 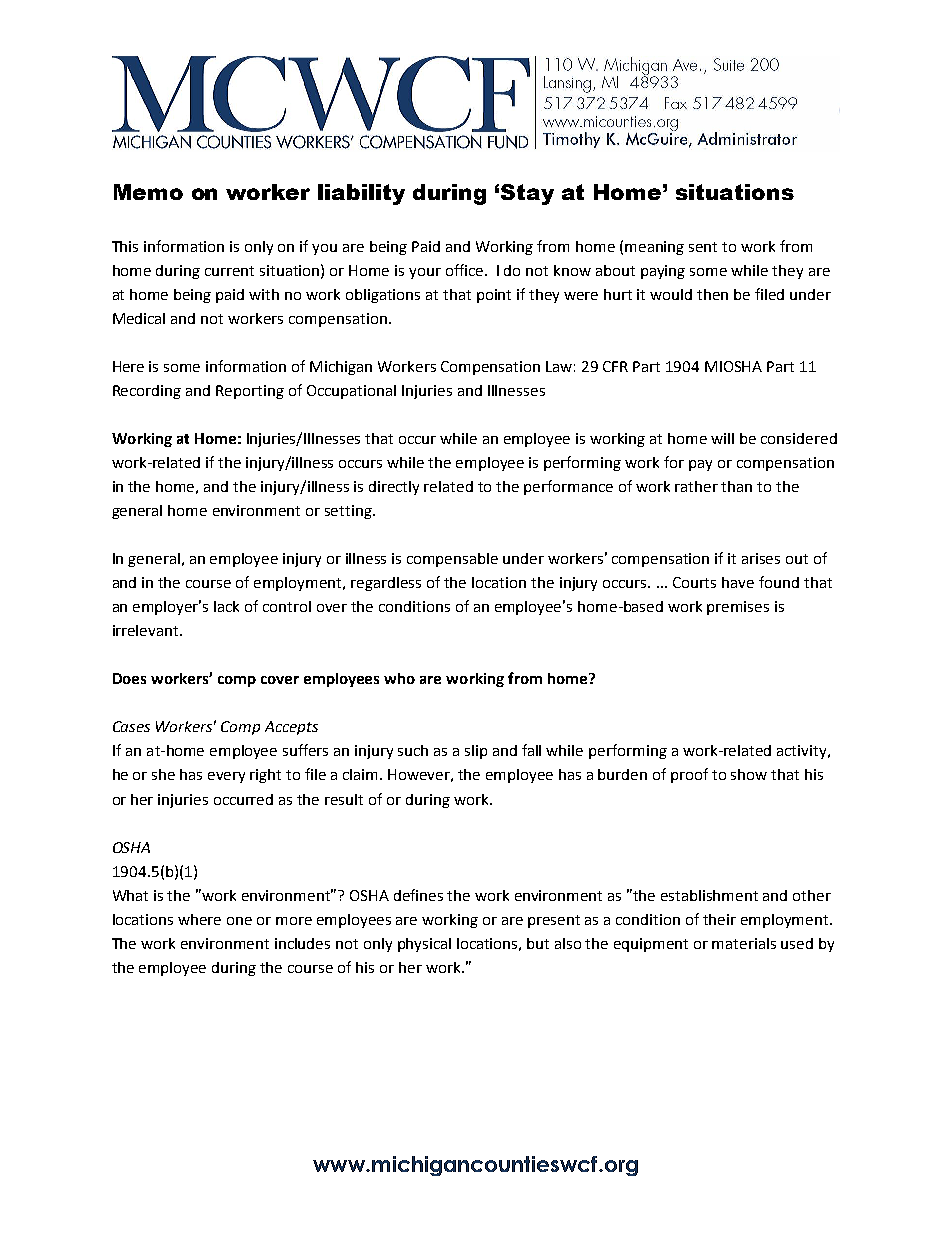 What do you see at coordinates (239, 921) in the image?
I see `one` at bounding box center [239, 921].
